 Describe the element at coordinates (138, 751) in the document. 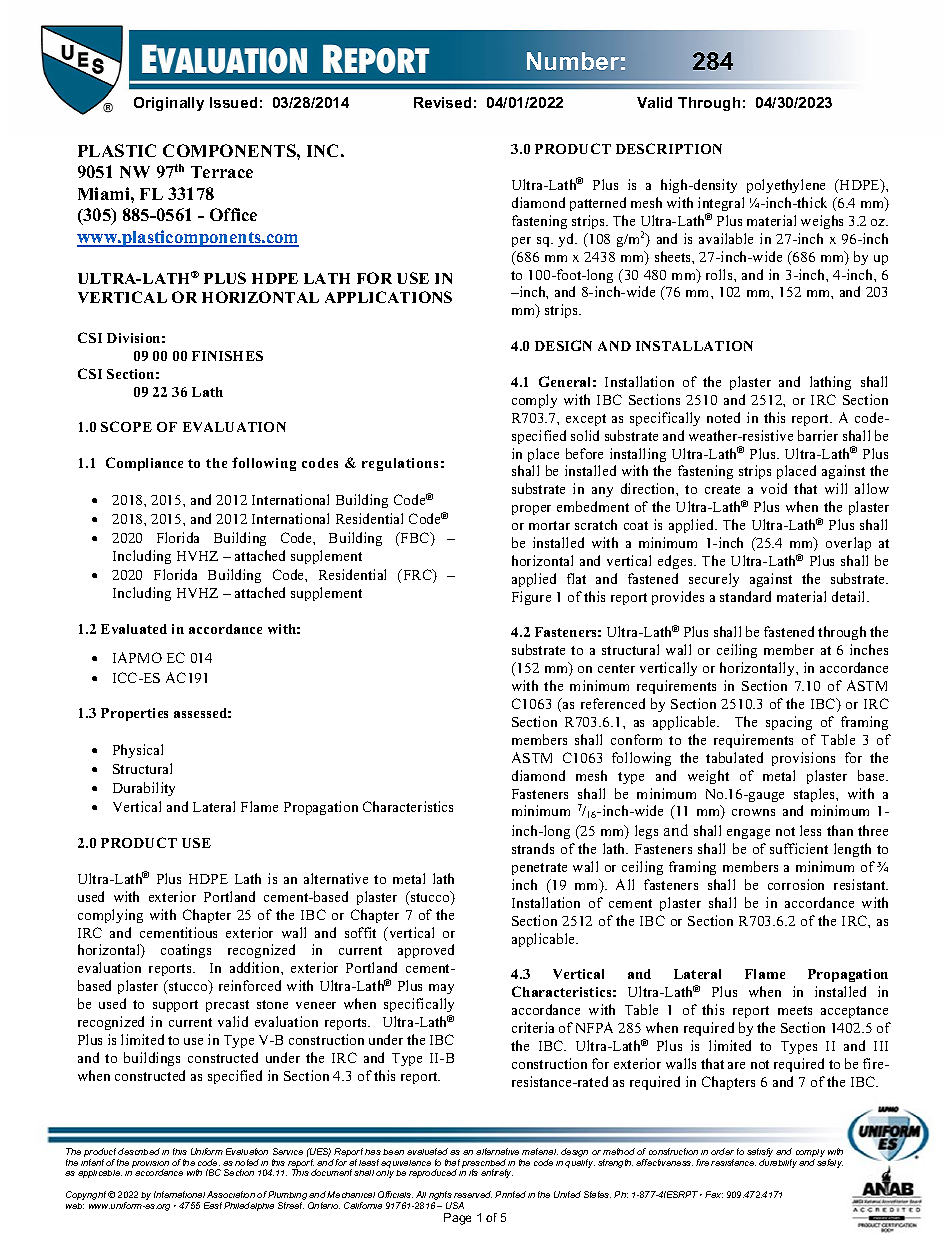

I see `Physical` at that location.
